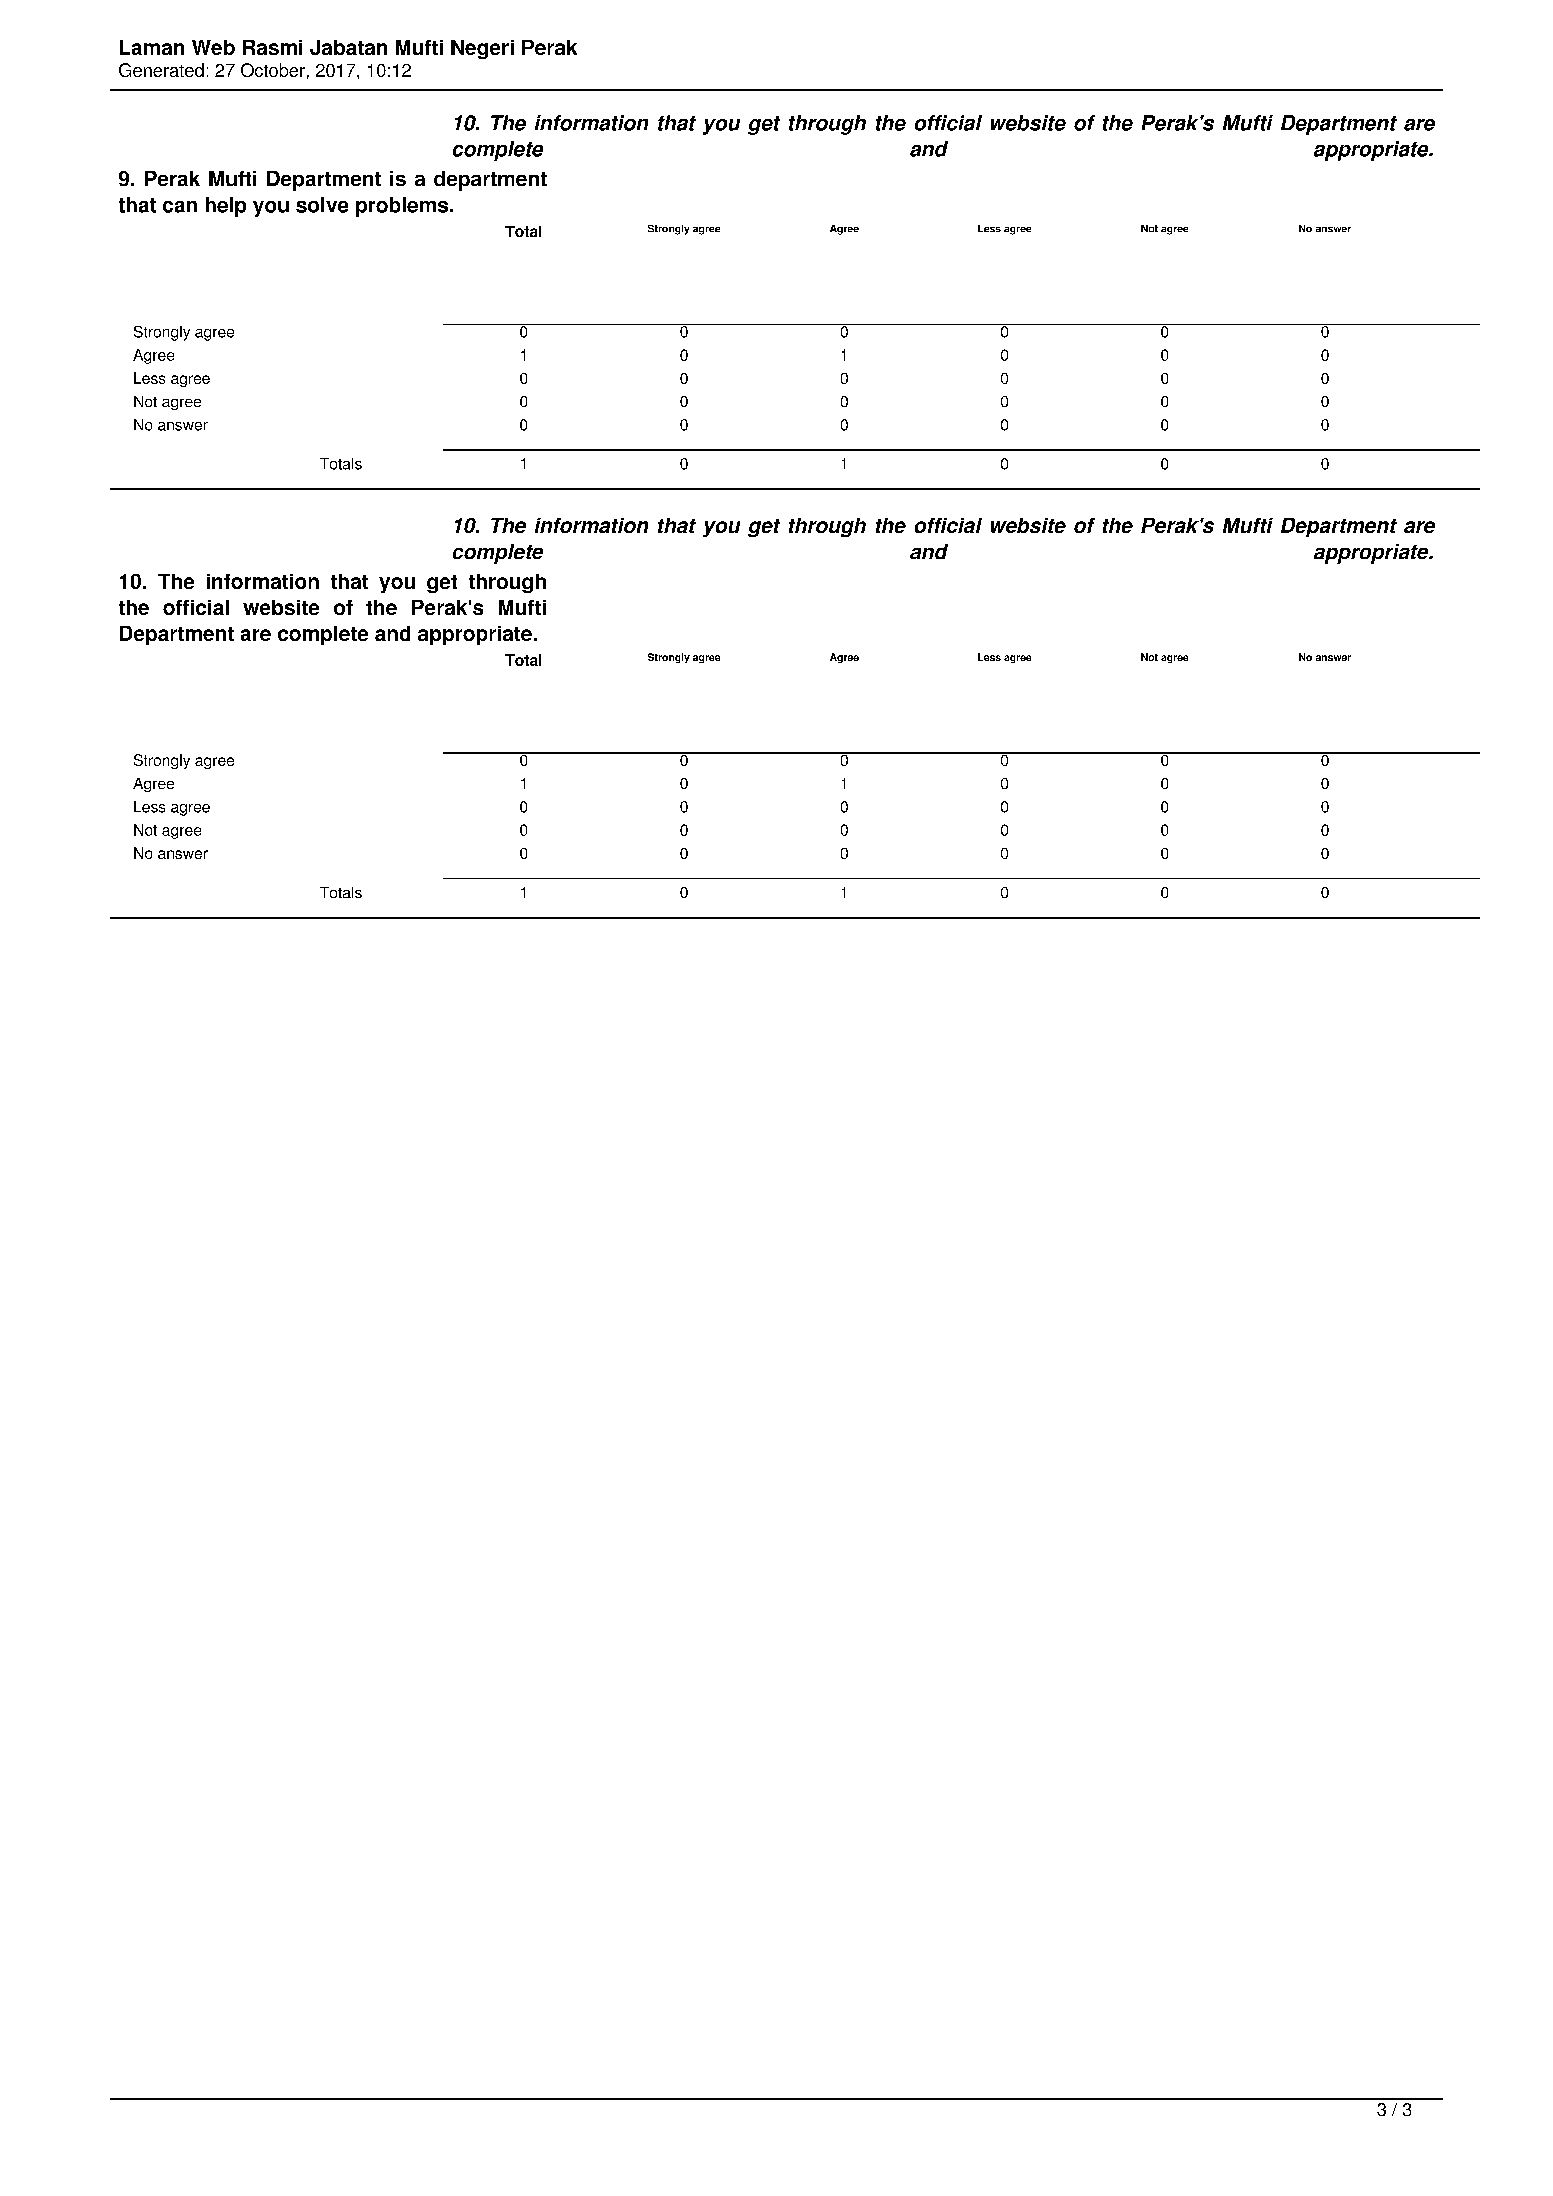 This document has width=1553, height=2196. What do you see at coordinates (226, 207) in the document?
I see `help` at bounding box center [226, 207].
